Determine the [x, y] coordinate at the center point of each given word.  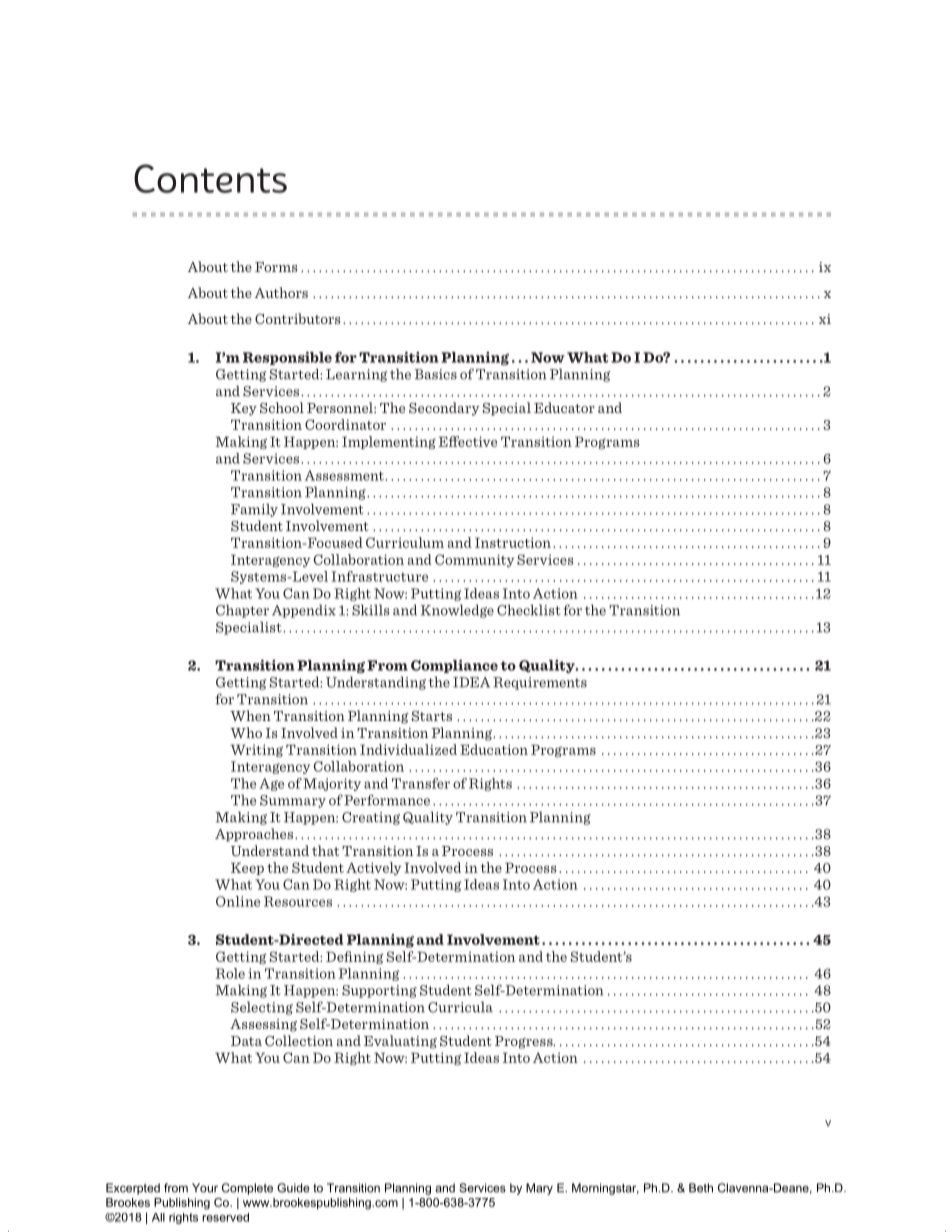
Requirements [540, 683]
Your [205, 1188]
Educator [564, 407]
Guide [293, 1188]
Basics [436, 374]
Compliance [454, 666]
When [250, 715]
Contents [210, 178]
